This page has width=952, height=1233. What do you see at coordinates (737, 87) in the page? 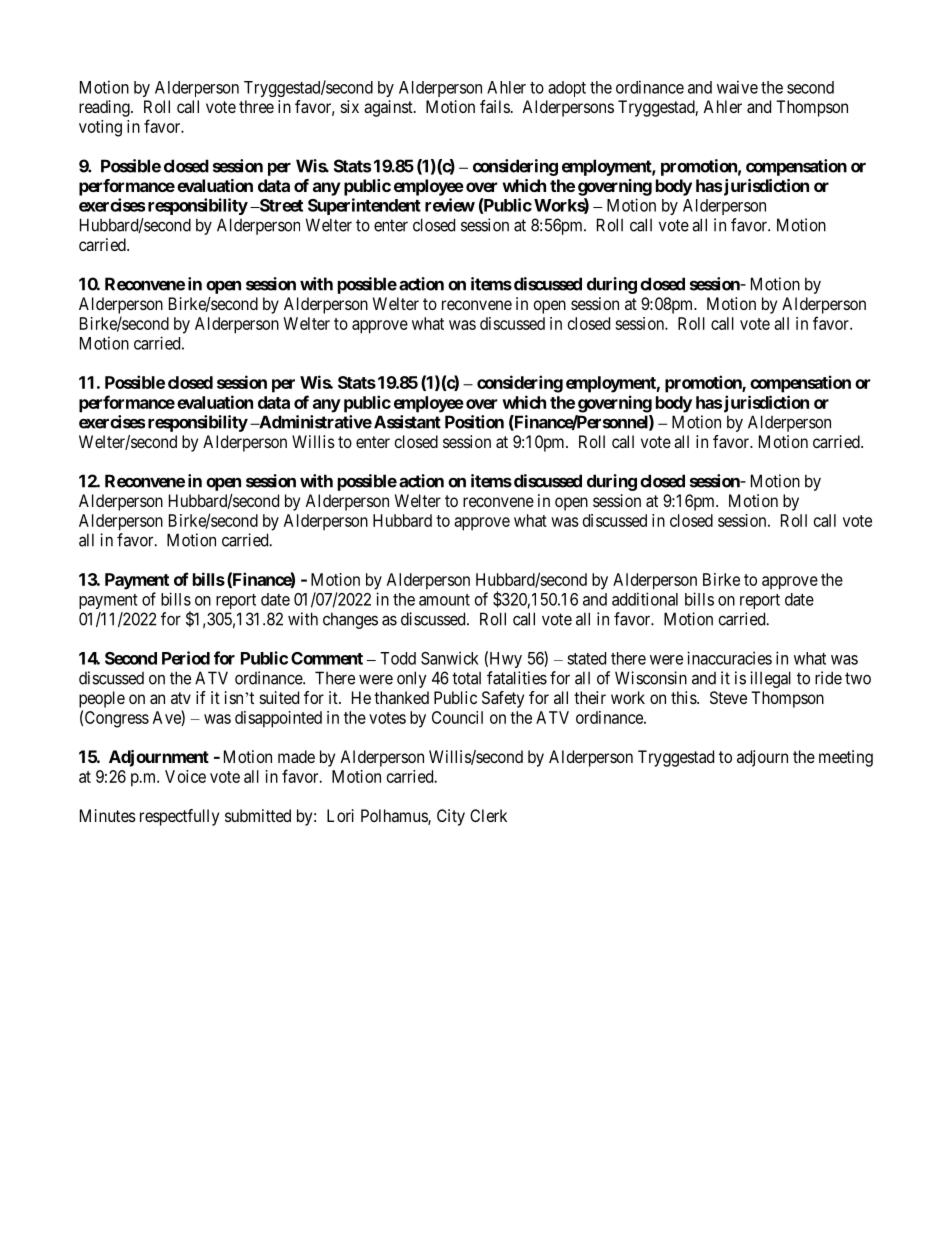
I see `waive` at bounding box center [737, 87].
